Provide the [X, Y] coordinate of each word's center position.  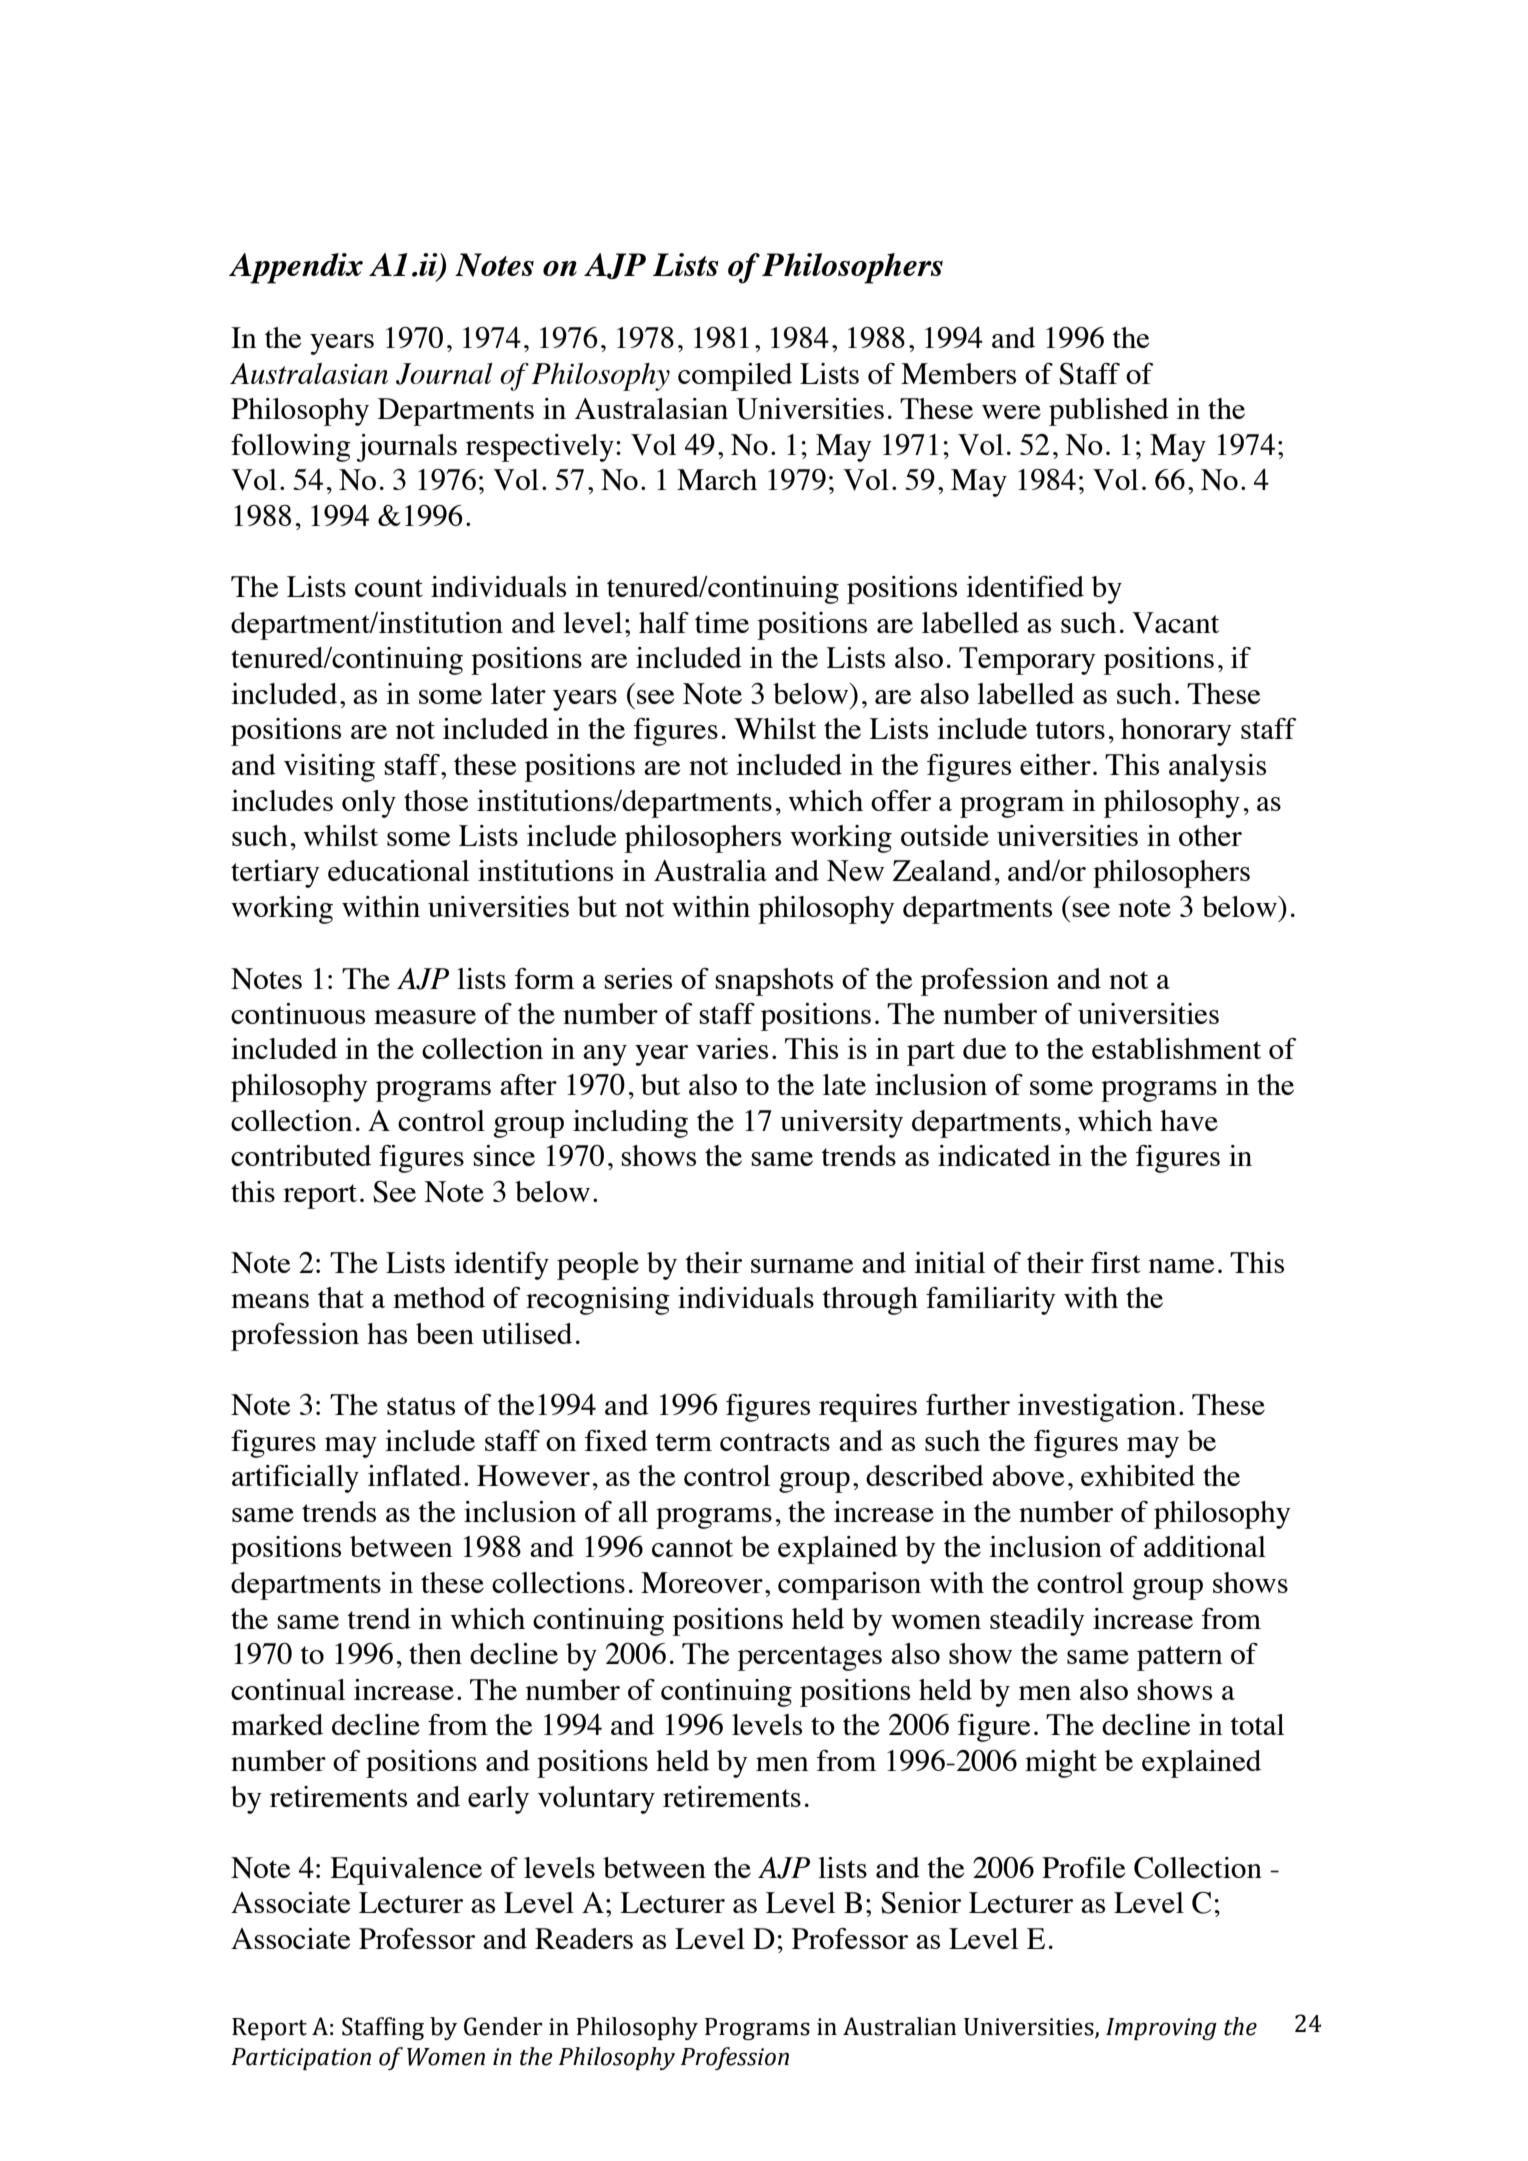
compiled [735, 377]
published [1109, 412]
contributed [301, 1155]
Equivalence [406, 1871]
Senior [921, 1903]
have [1189, 1120]
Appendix [296, 268]
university [841, 1124]
